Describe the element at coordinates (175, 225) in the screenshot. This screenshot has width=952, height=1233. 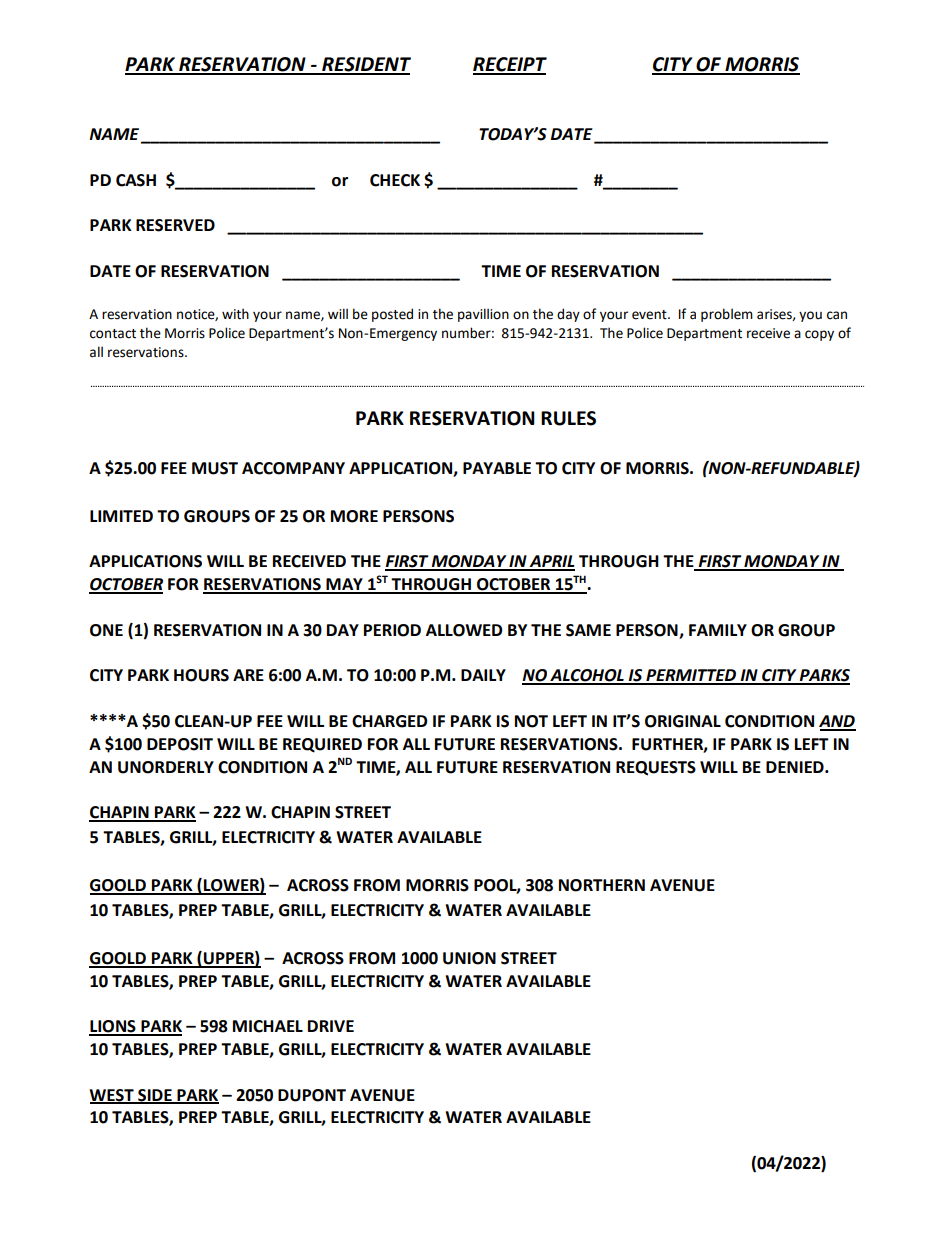
I see `RESERVED` at that location.
